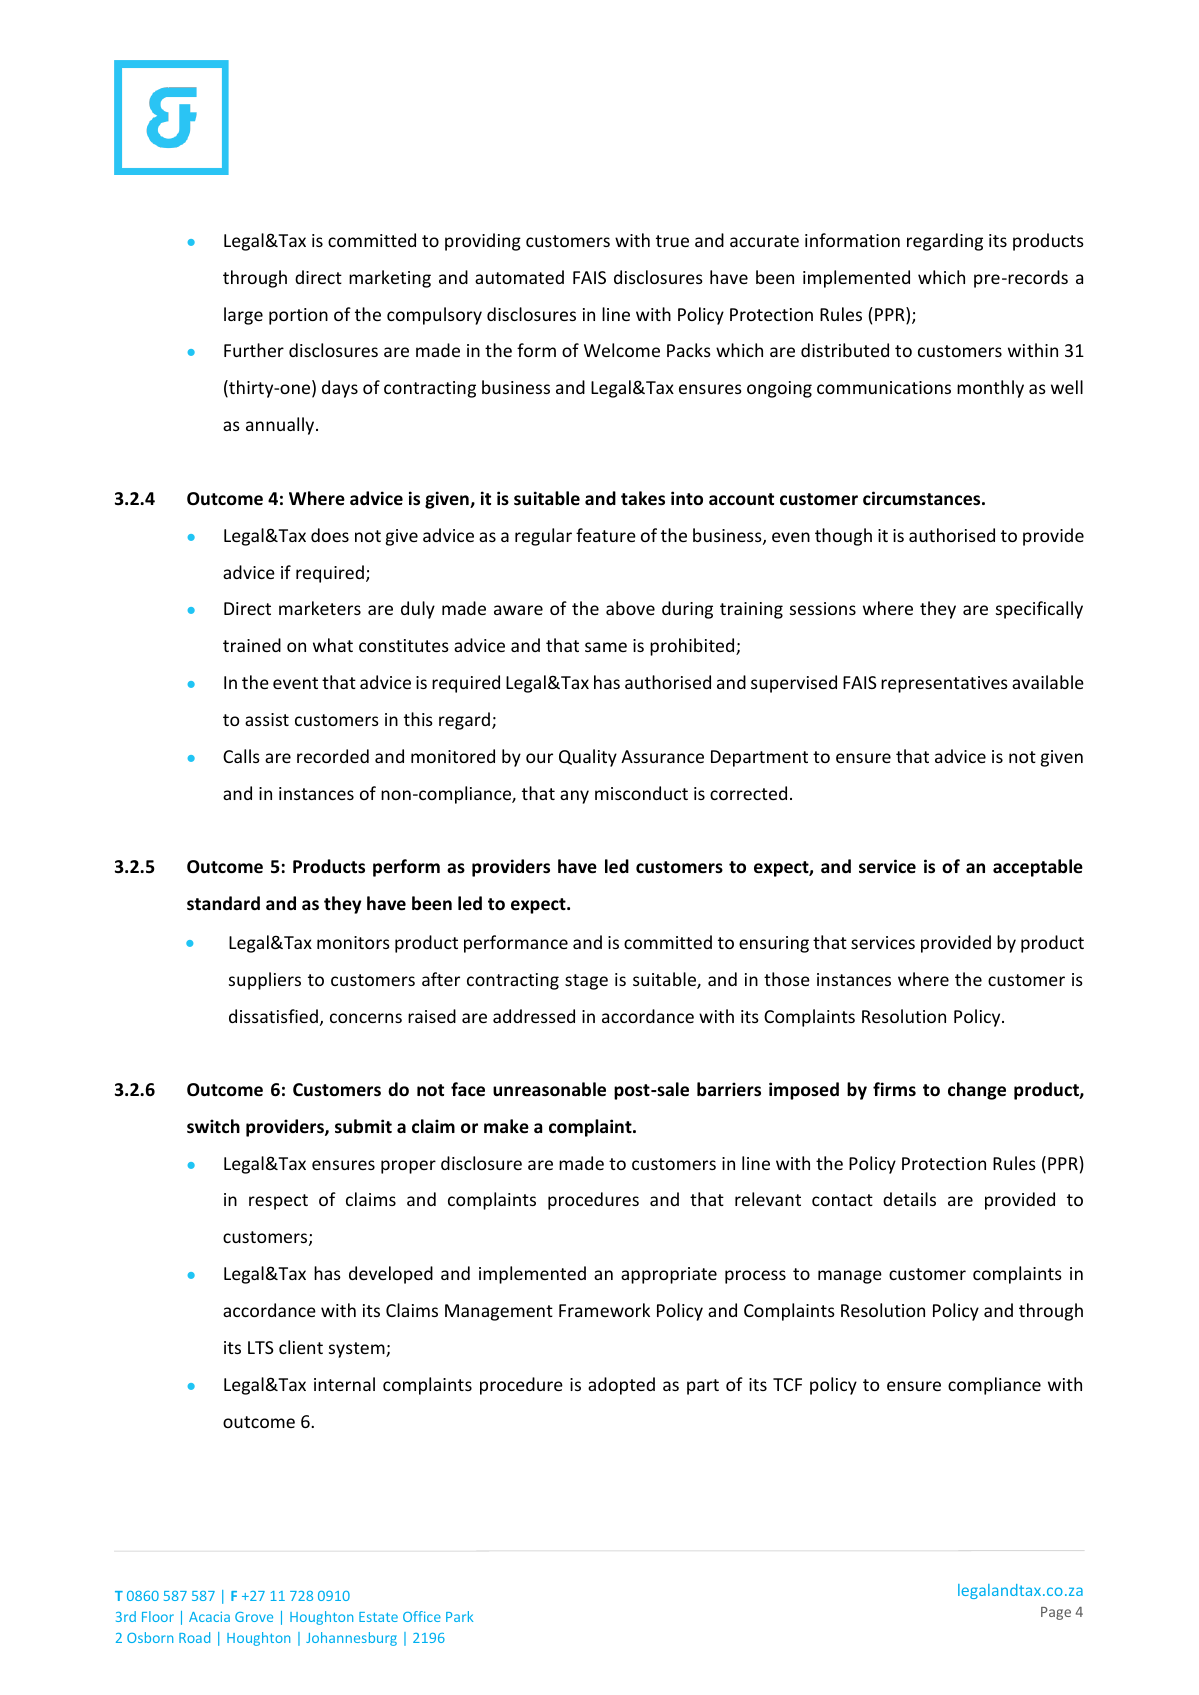 The height and width of the screenshot is (1695, 1199). I want to click on distributed, so click(845, 350).
